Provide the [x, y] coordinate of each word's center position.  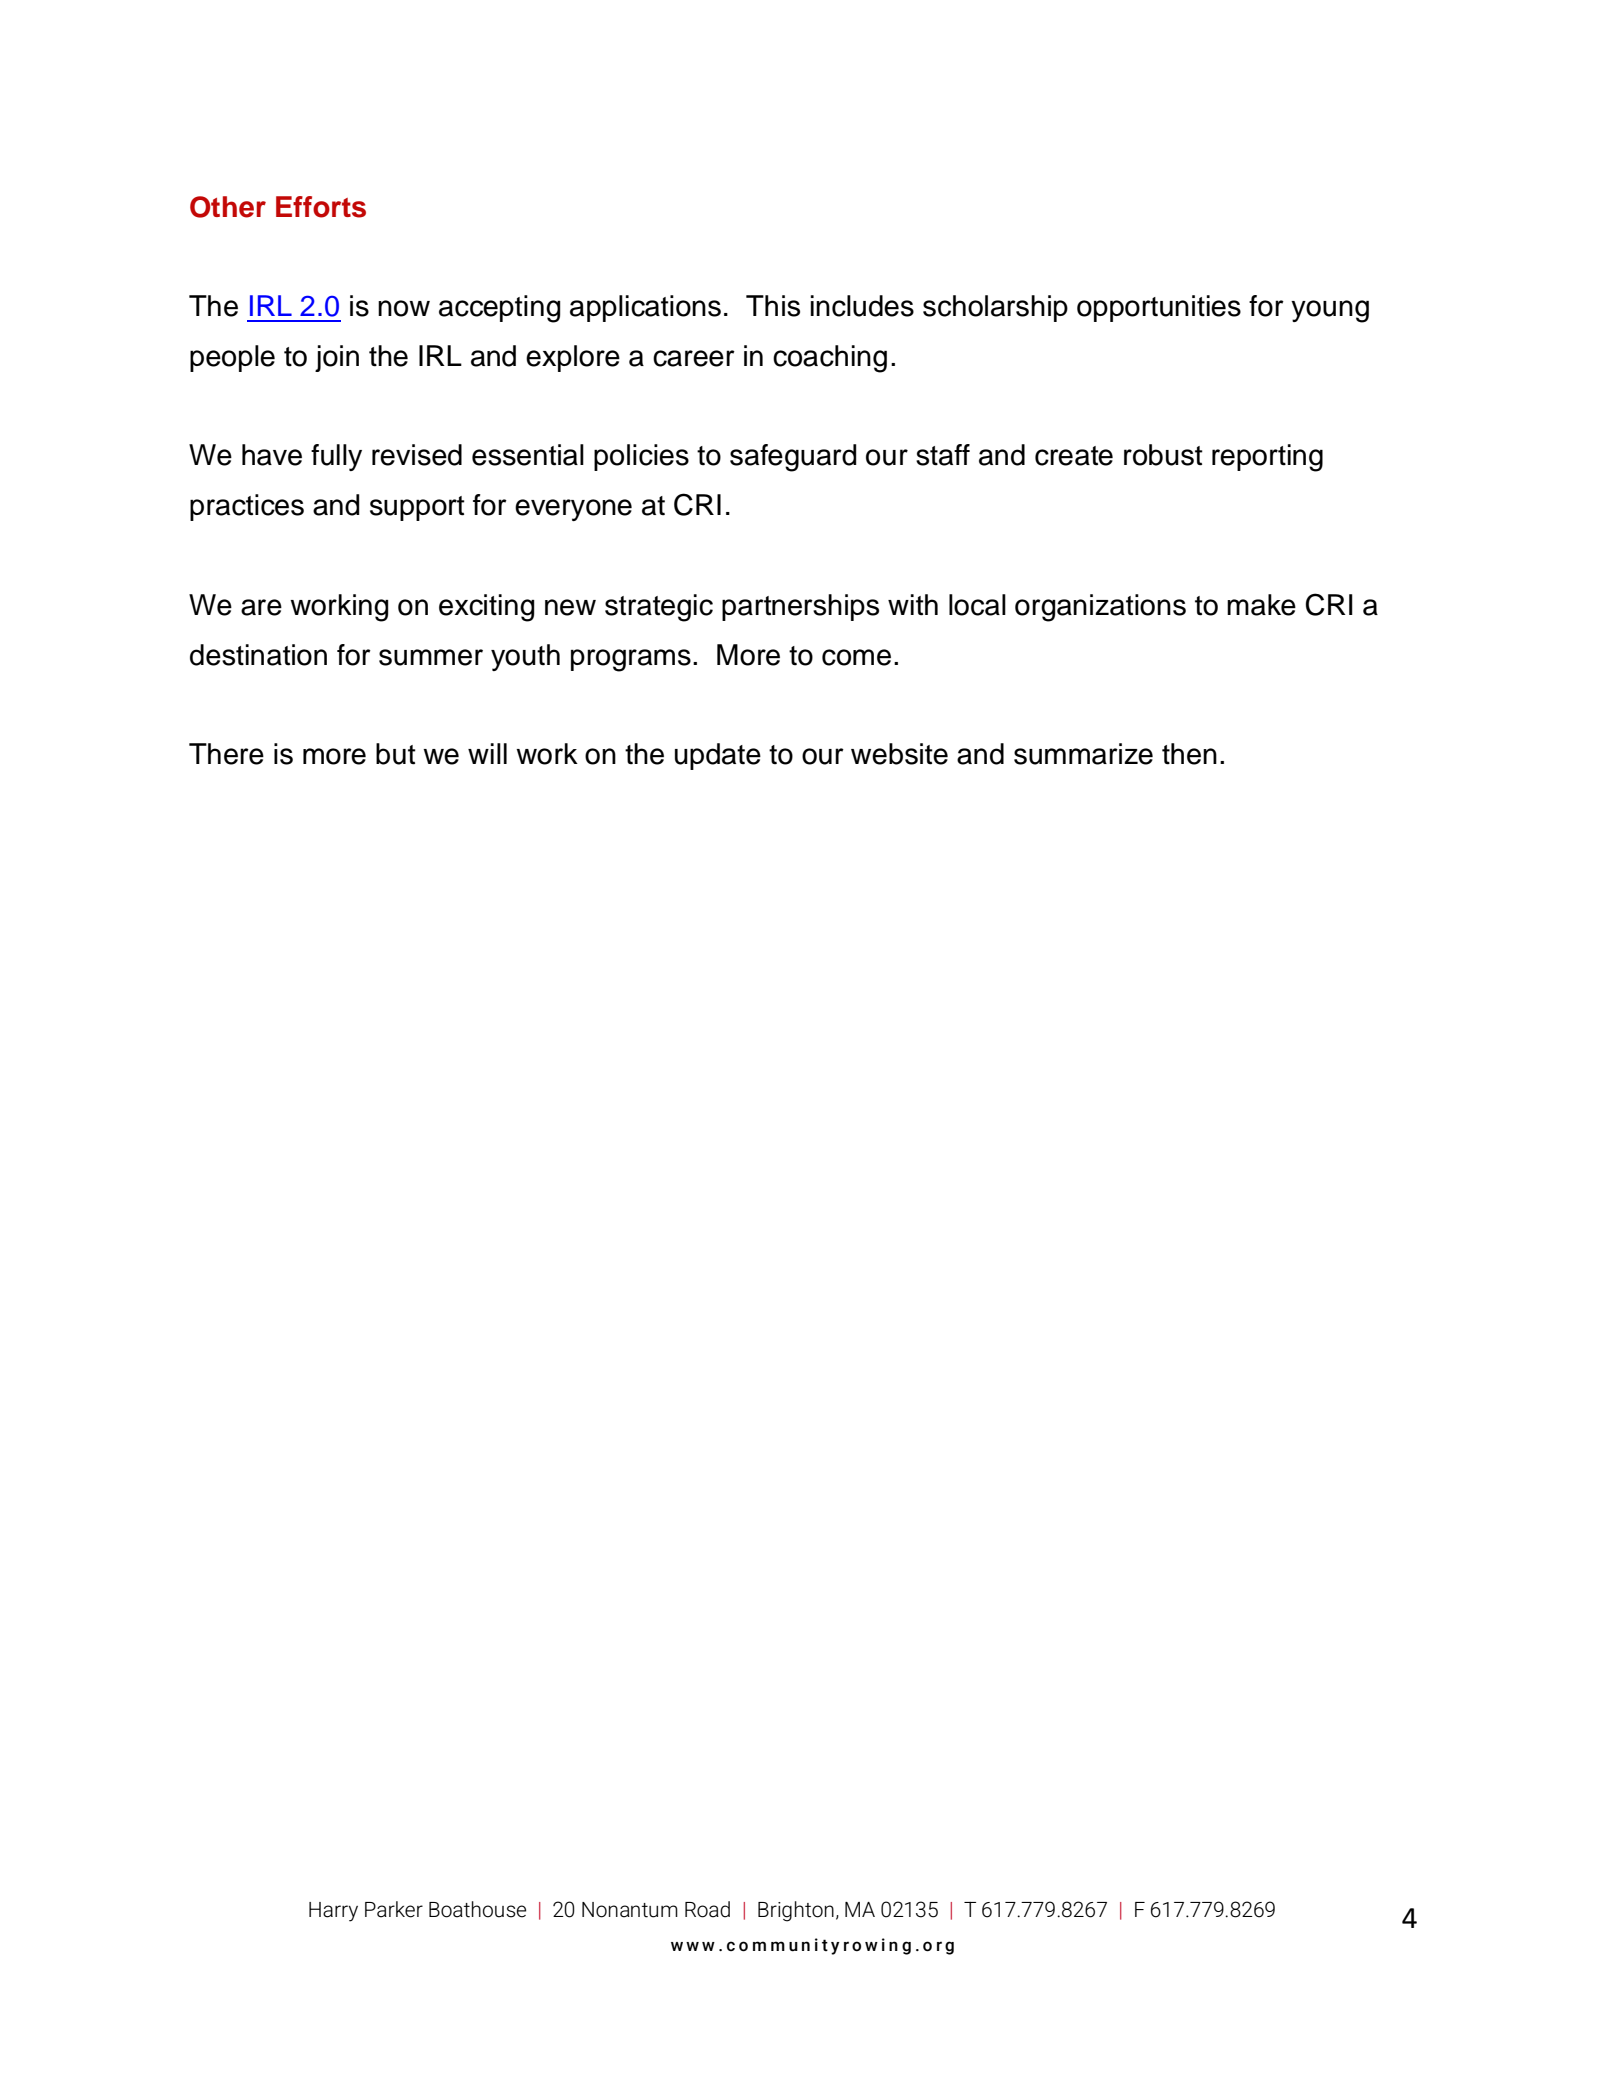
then [1189, 754]
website [899, 754]
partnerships [800, 607]
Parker [394, 1909]
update [718, 756]
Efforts [321, 207]
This [773, 306]
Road [707, 1909]
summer [431, 657]
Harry [333, 1912]
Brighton [796, 1911]
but [396, 754]
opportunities [1159, 308]
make [1261, 605]
